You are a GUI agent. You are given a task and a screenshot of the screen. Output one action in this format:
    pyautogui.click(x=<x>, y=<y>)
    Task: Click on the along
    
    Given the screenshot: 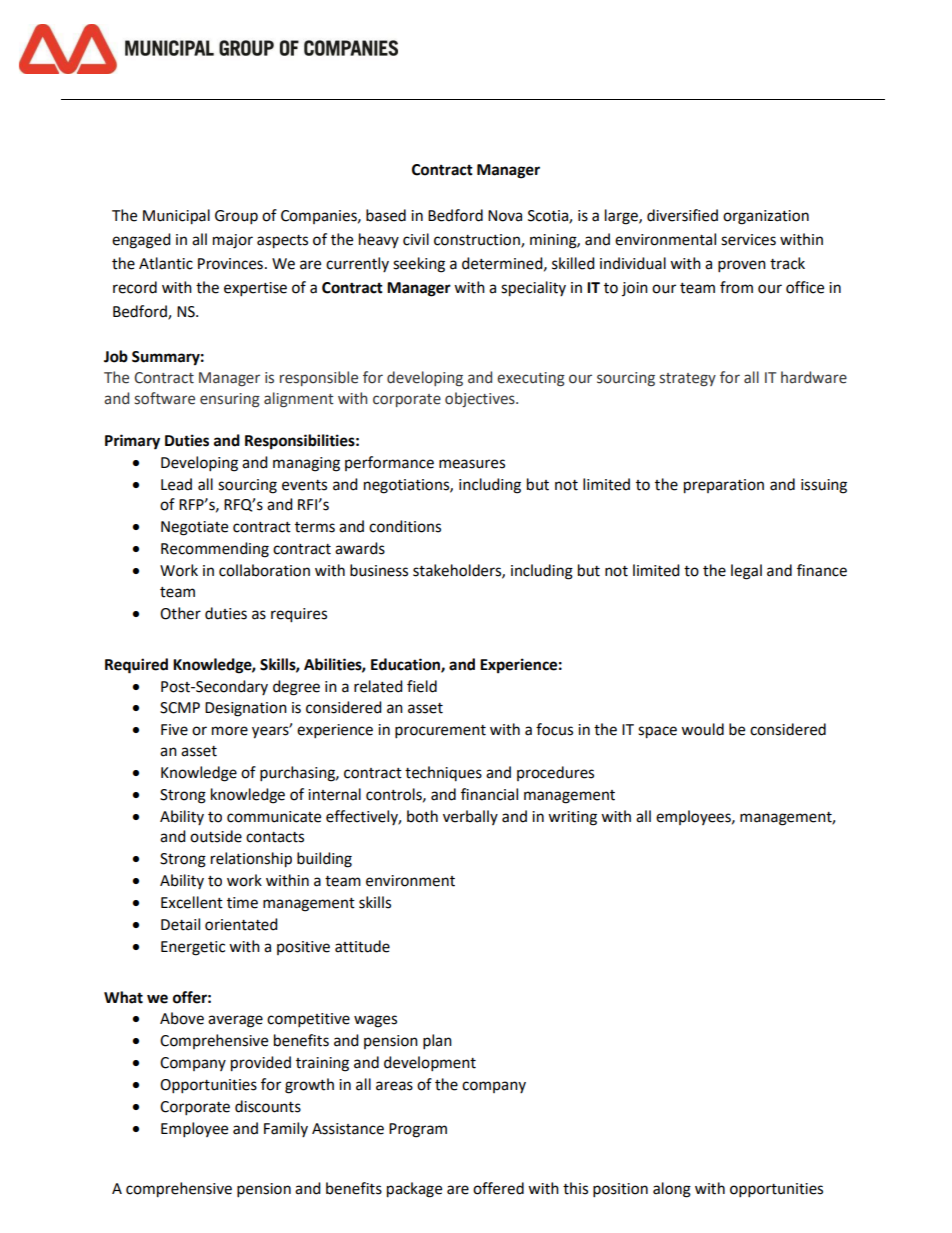 What is the action you would take?
    pyautogui.click(x=672, y=1190)
